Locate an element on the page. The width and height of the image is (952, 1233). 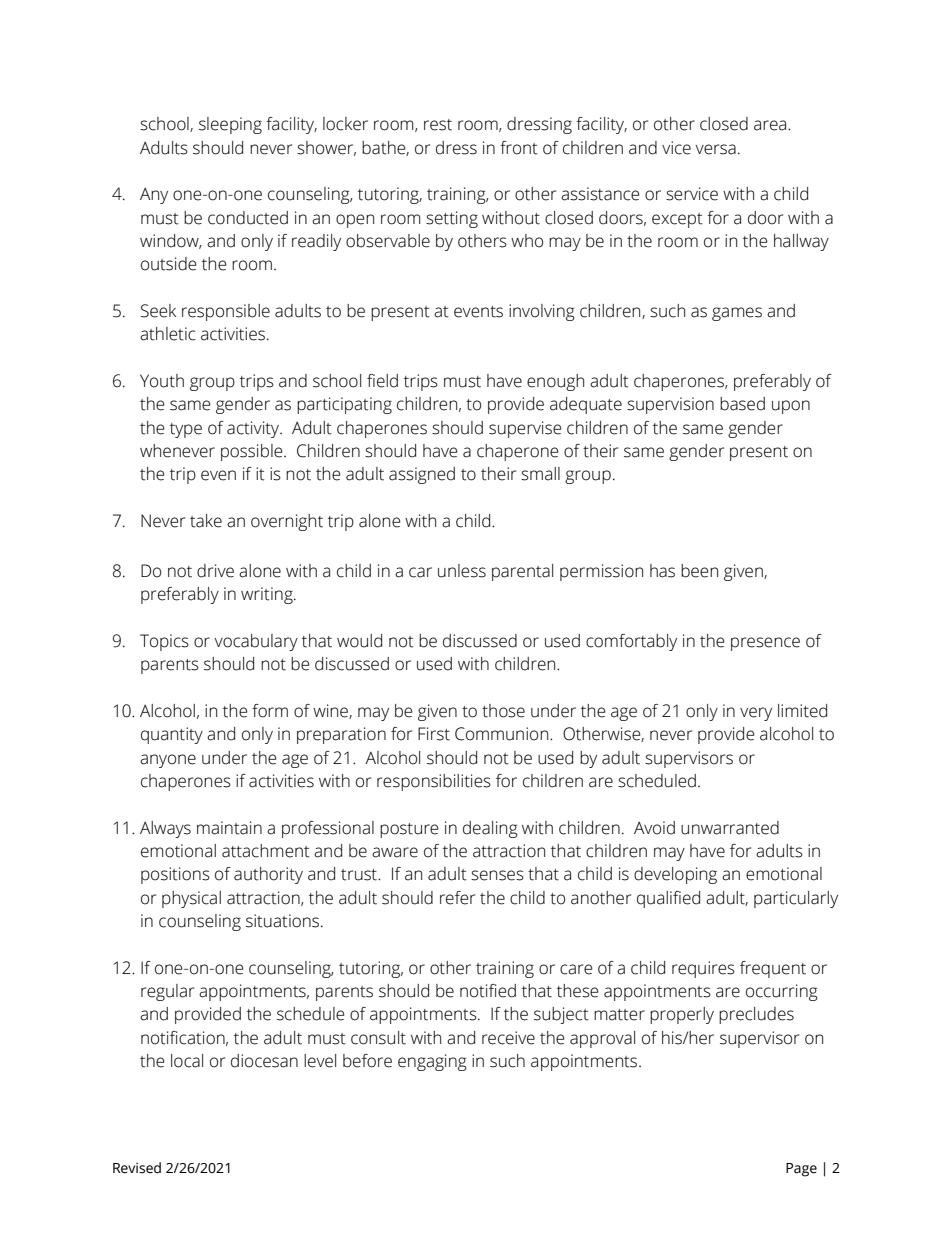
presence is located at coordinates (765, 644).
